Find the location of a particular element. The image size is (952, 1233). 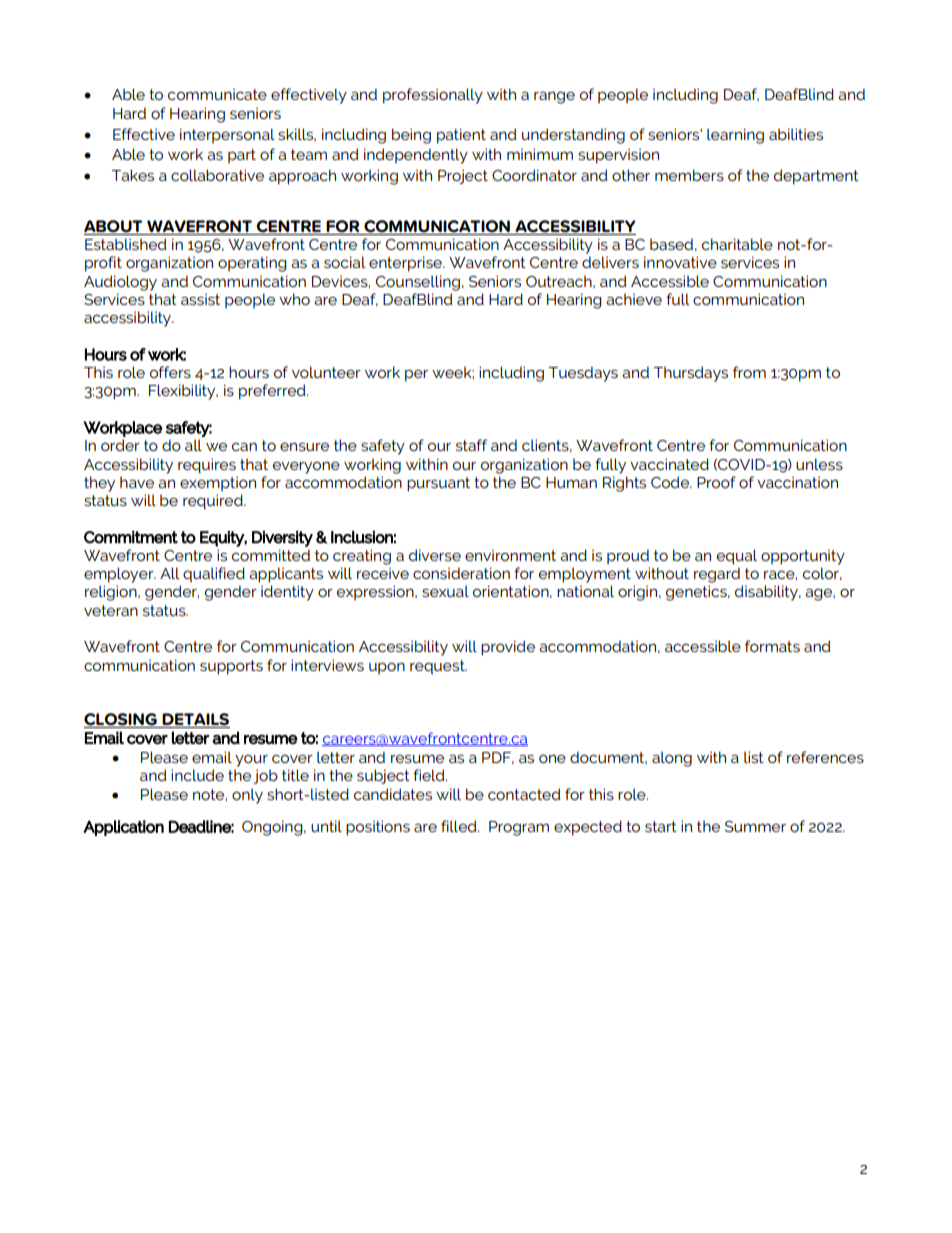

Proof is located at coordinates (716, 482).
